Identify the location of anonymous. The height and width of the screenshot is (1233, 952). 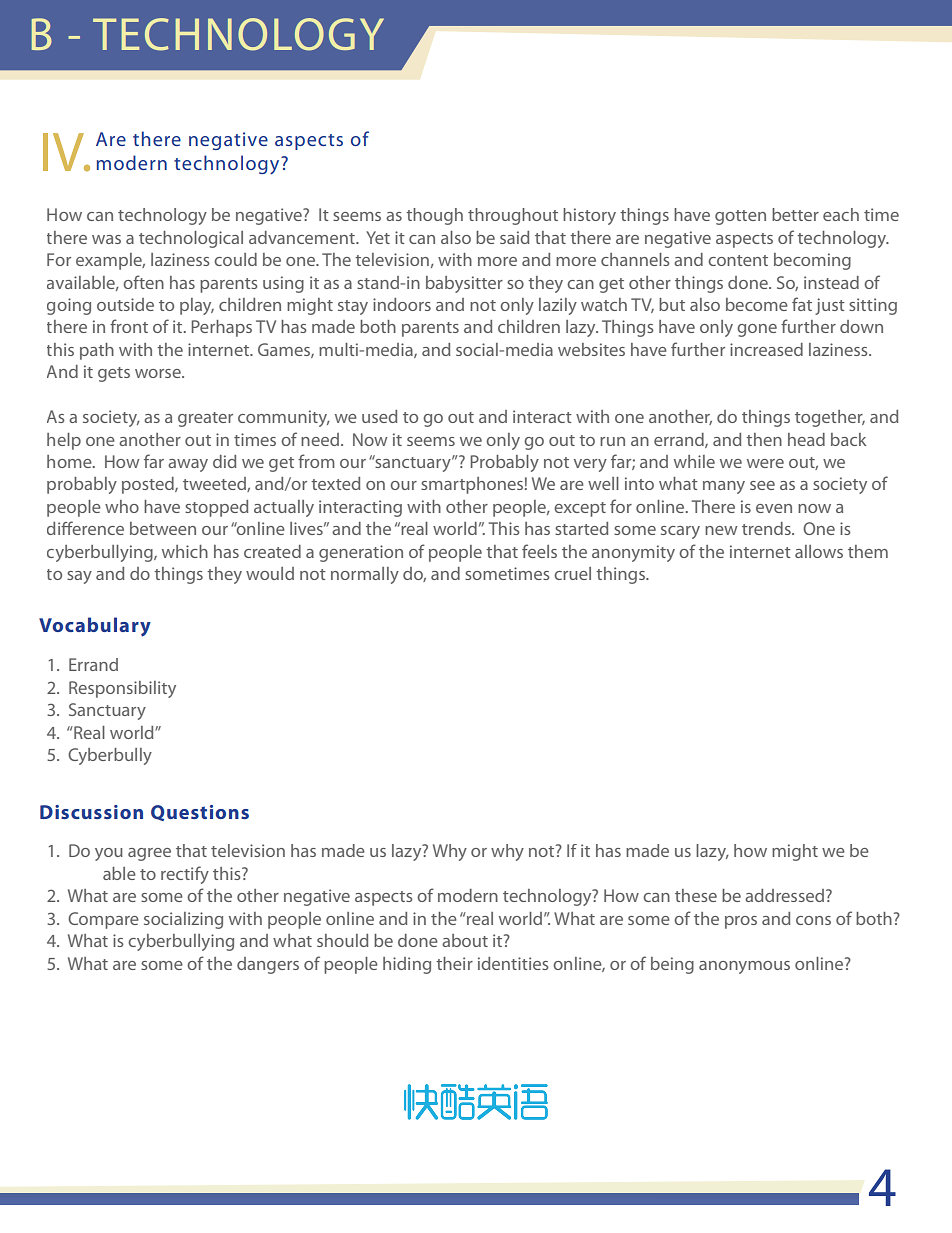
(744, 967).
